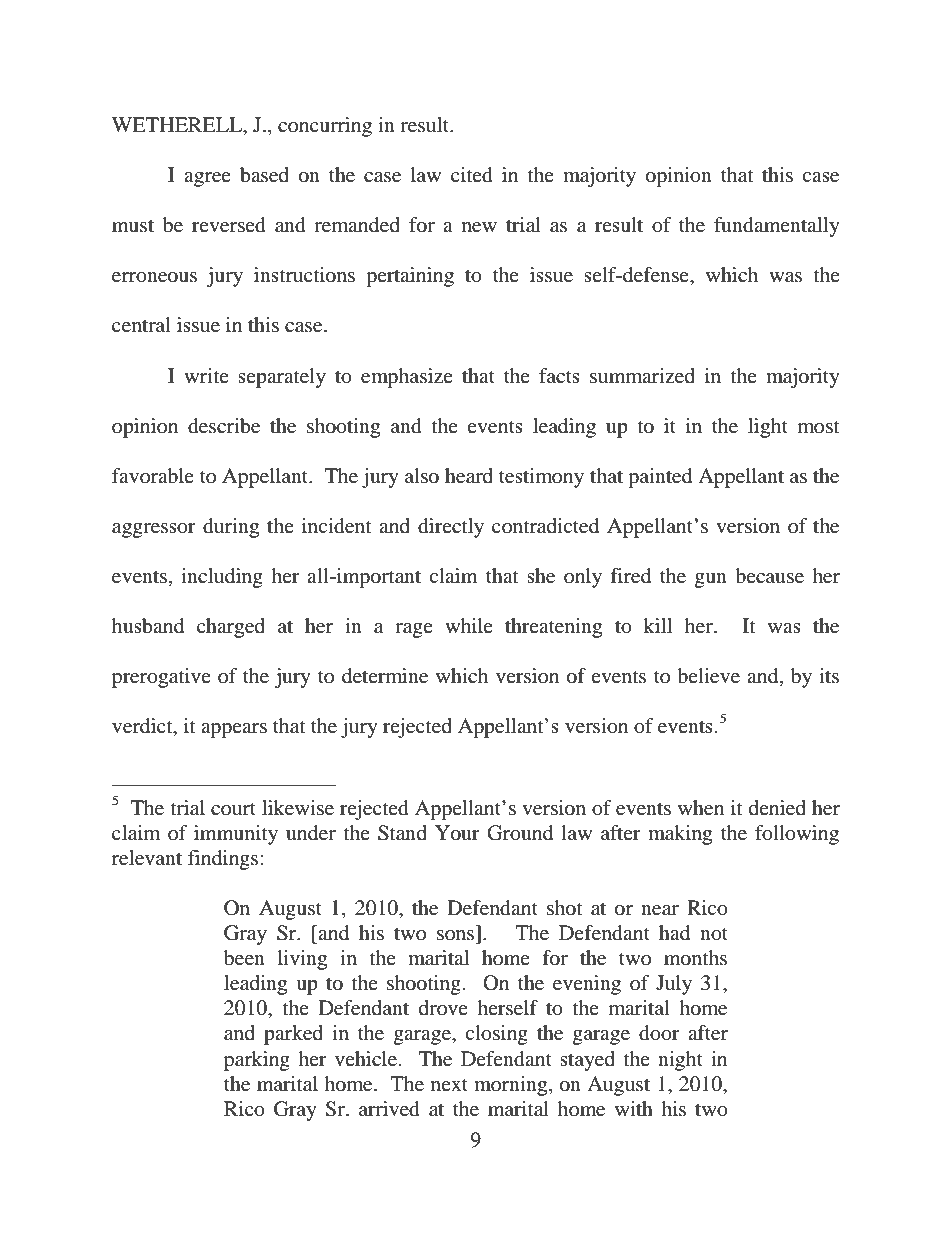 This screenshot has height=1233, width=952. I want to click on charged, so click(231, 628).
